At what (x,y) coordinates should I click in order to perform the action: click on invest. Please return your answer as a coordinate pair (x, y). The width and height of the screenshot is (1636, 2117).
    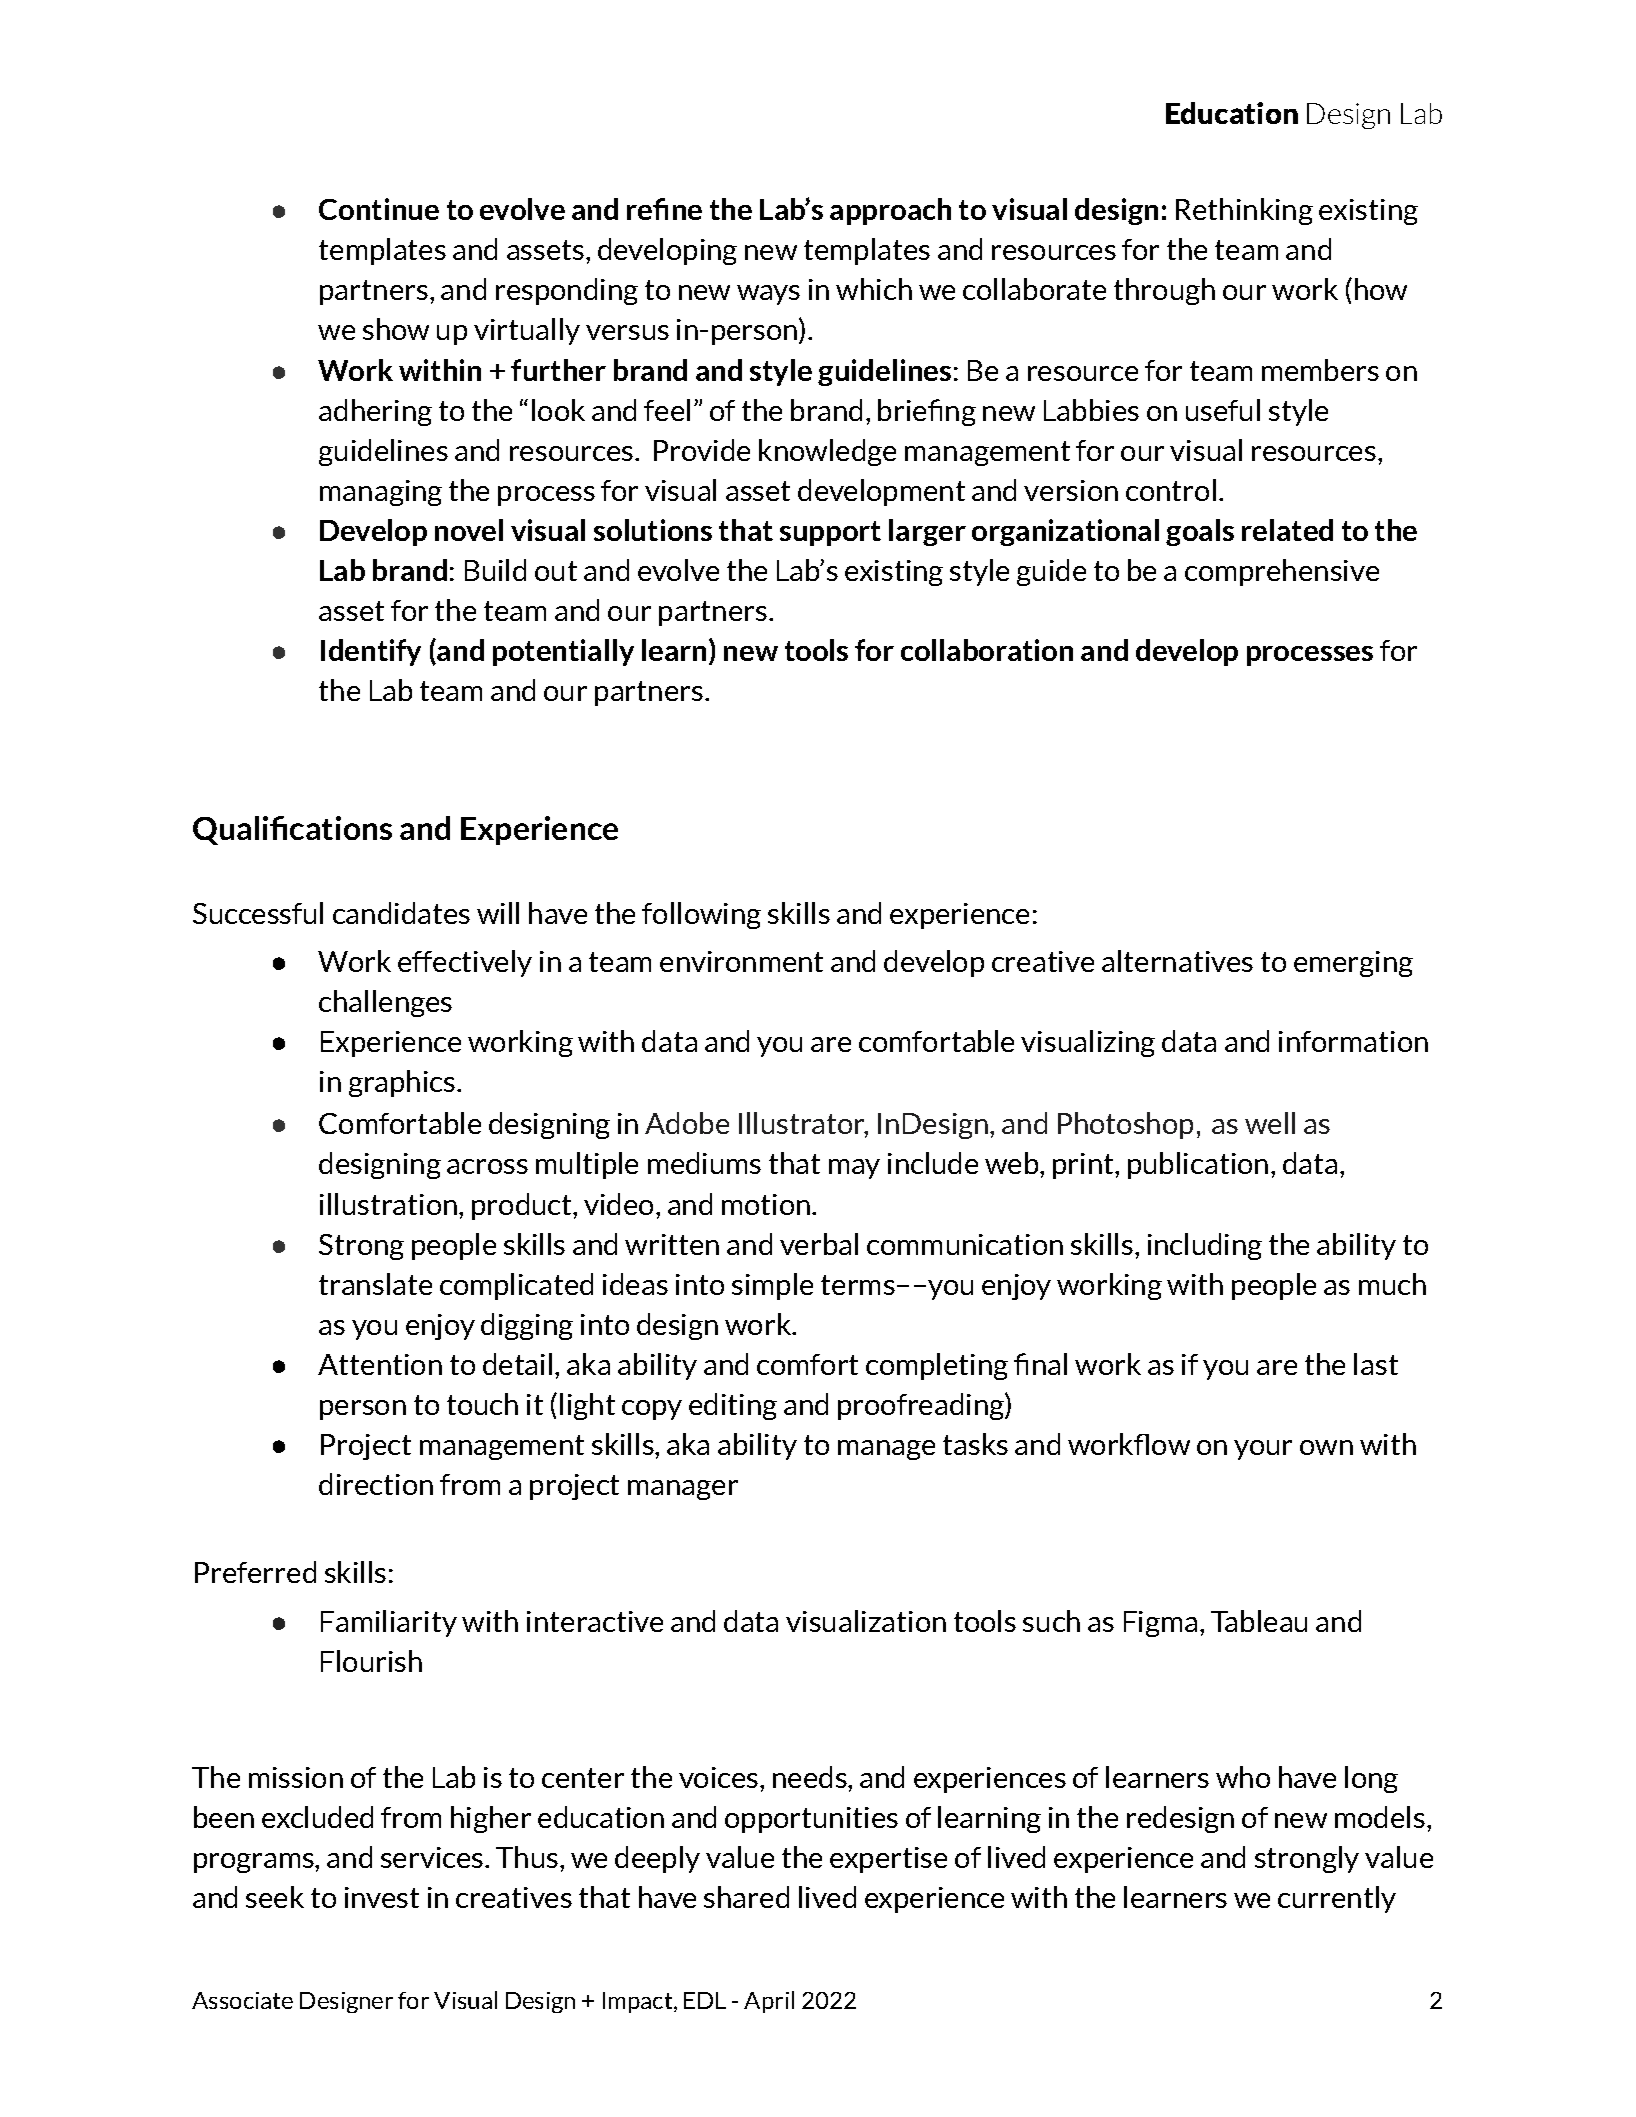
    Looking at the image, I should click on (382, 1897).
